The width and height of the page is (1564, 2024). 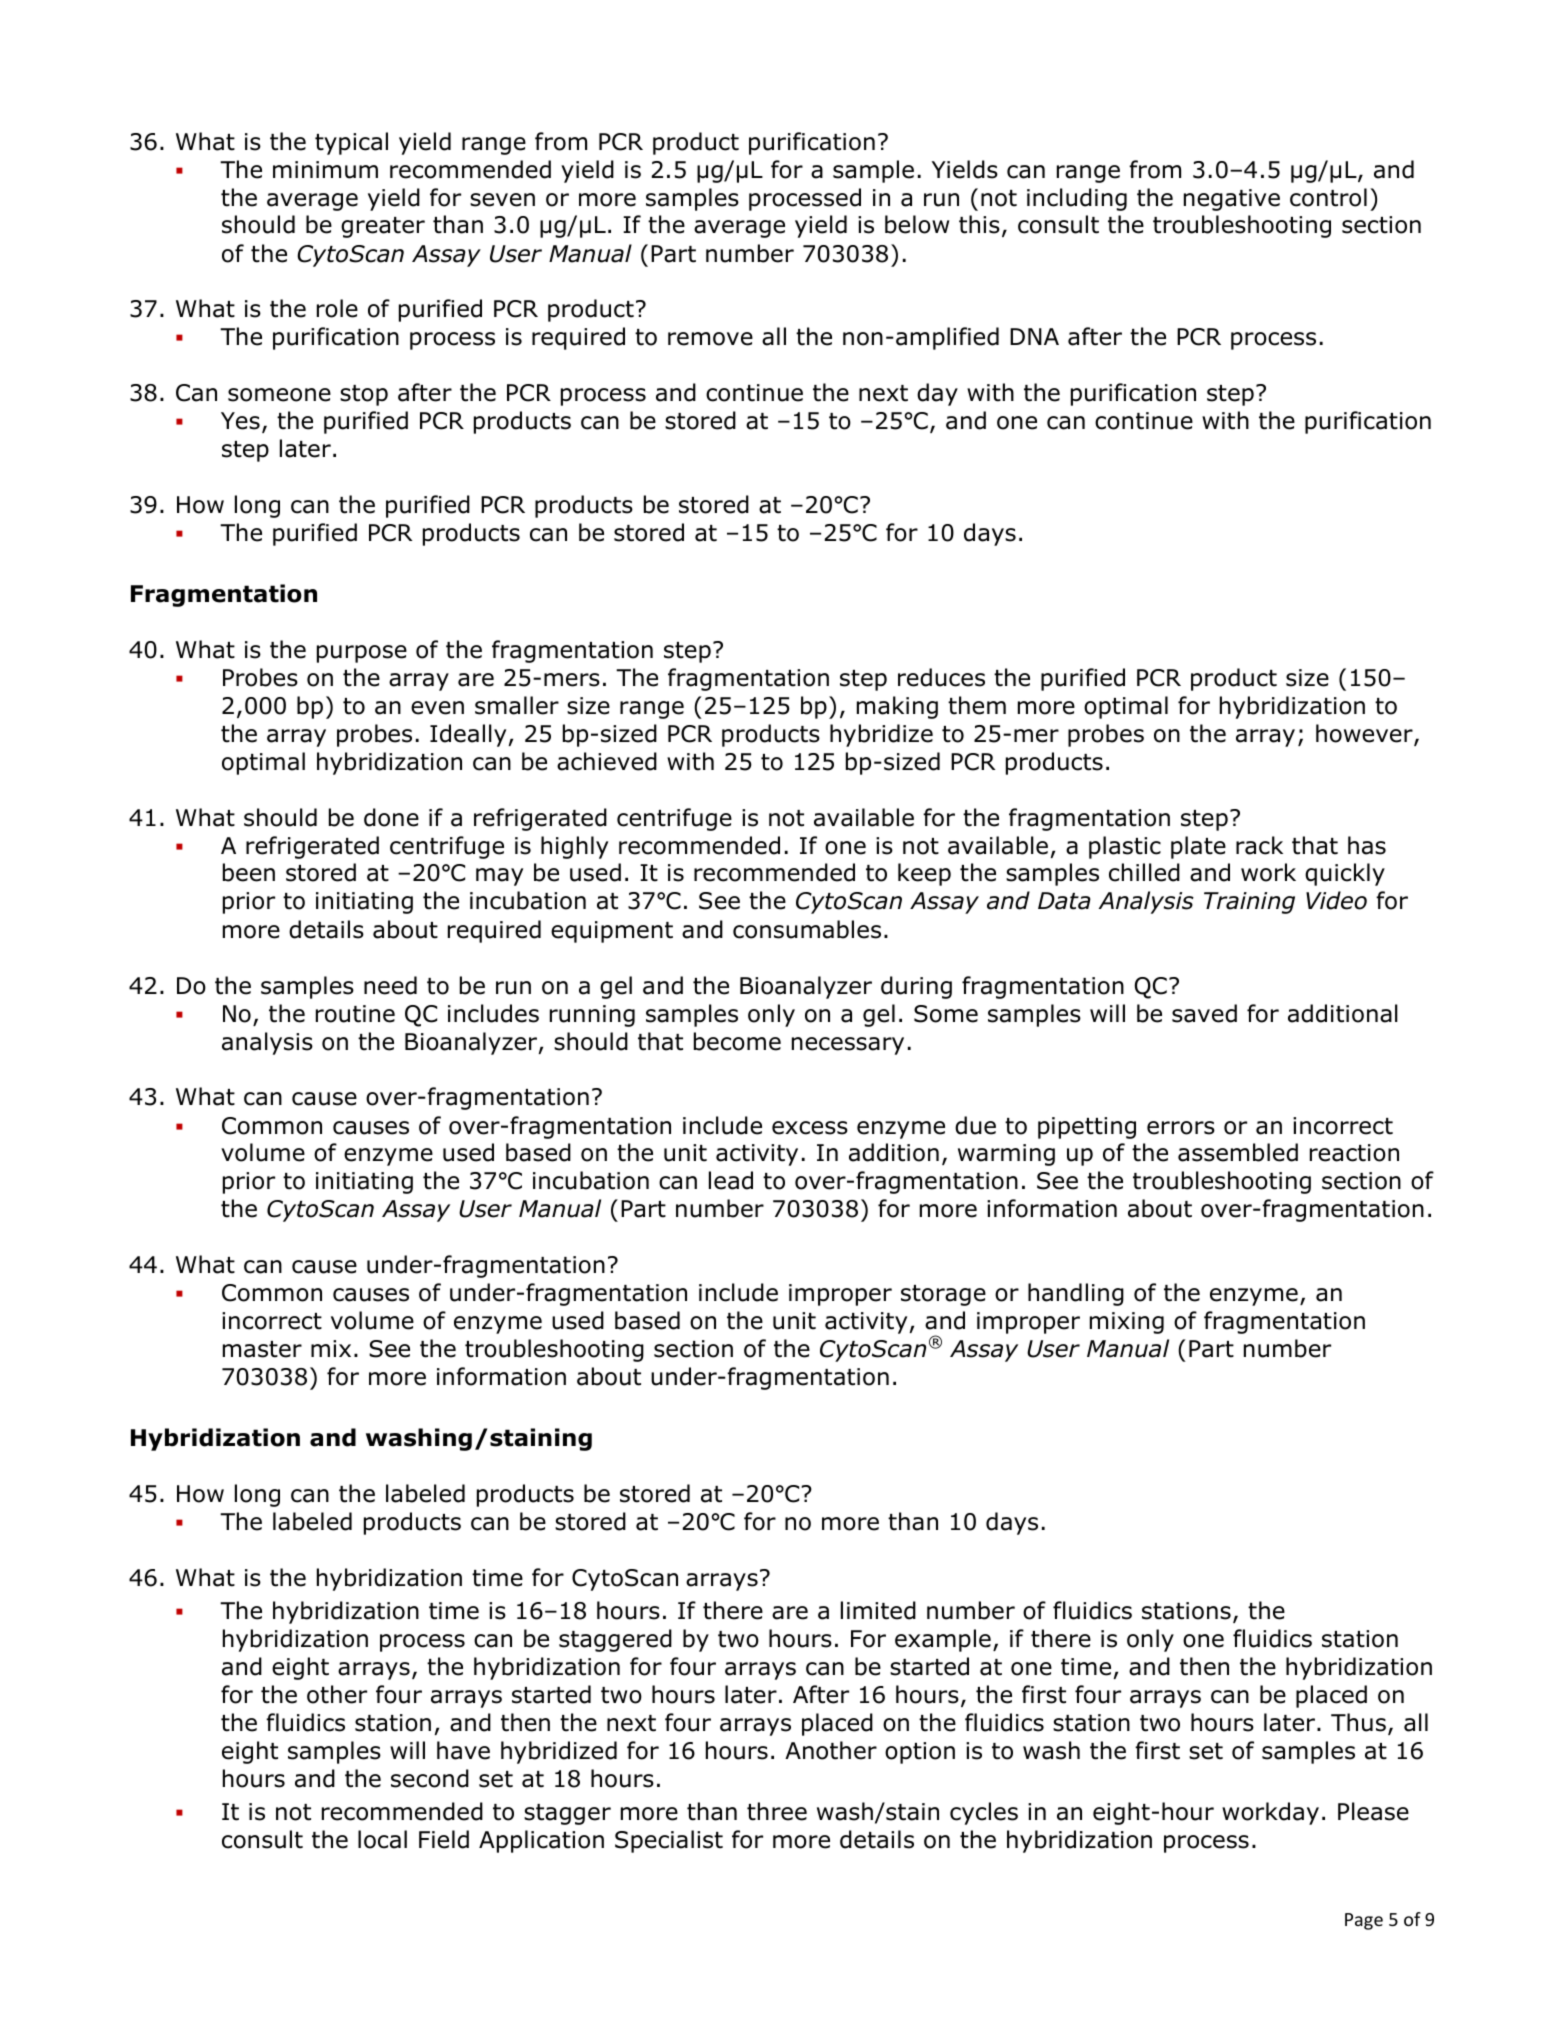 I want to click on local, so click(x=382, y=1839).
